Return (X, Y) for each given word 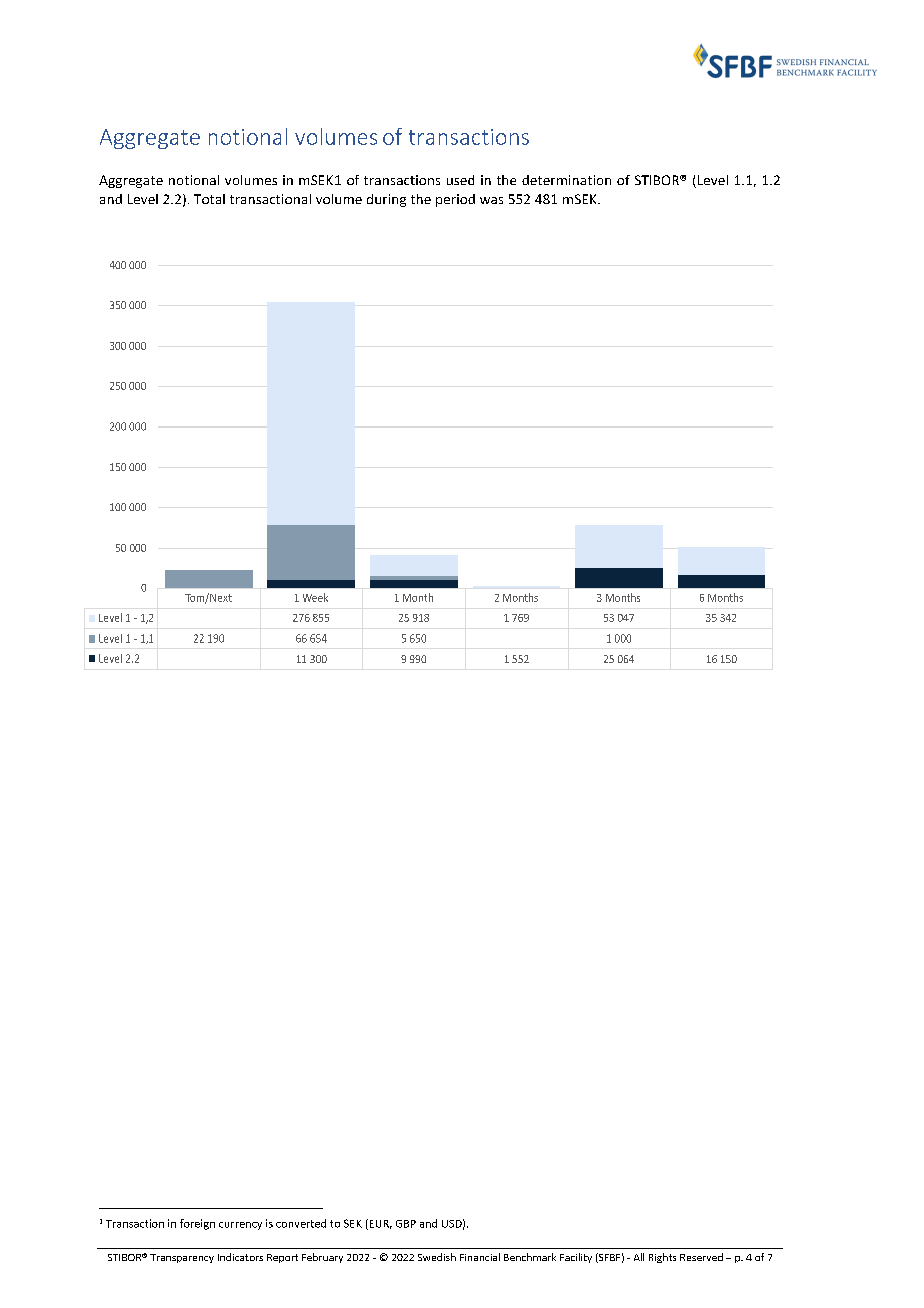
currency (240, 1226)
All (639, 1257)
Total (209, 199)
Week (315, 597)
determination (566, 180)
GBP (406, 1224)
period (455, 200)
